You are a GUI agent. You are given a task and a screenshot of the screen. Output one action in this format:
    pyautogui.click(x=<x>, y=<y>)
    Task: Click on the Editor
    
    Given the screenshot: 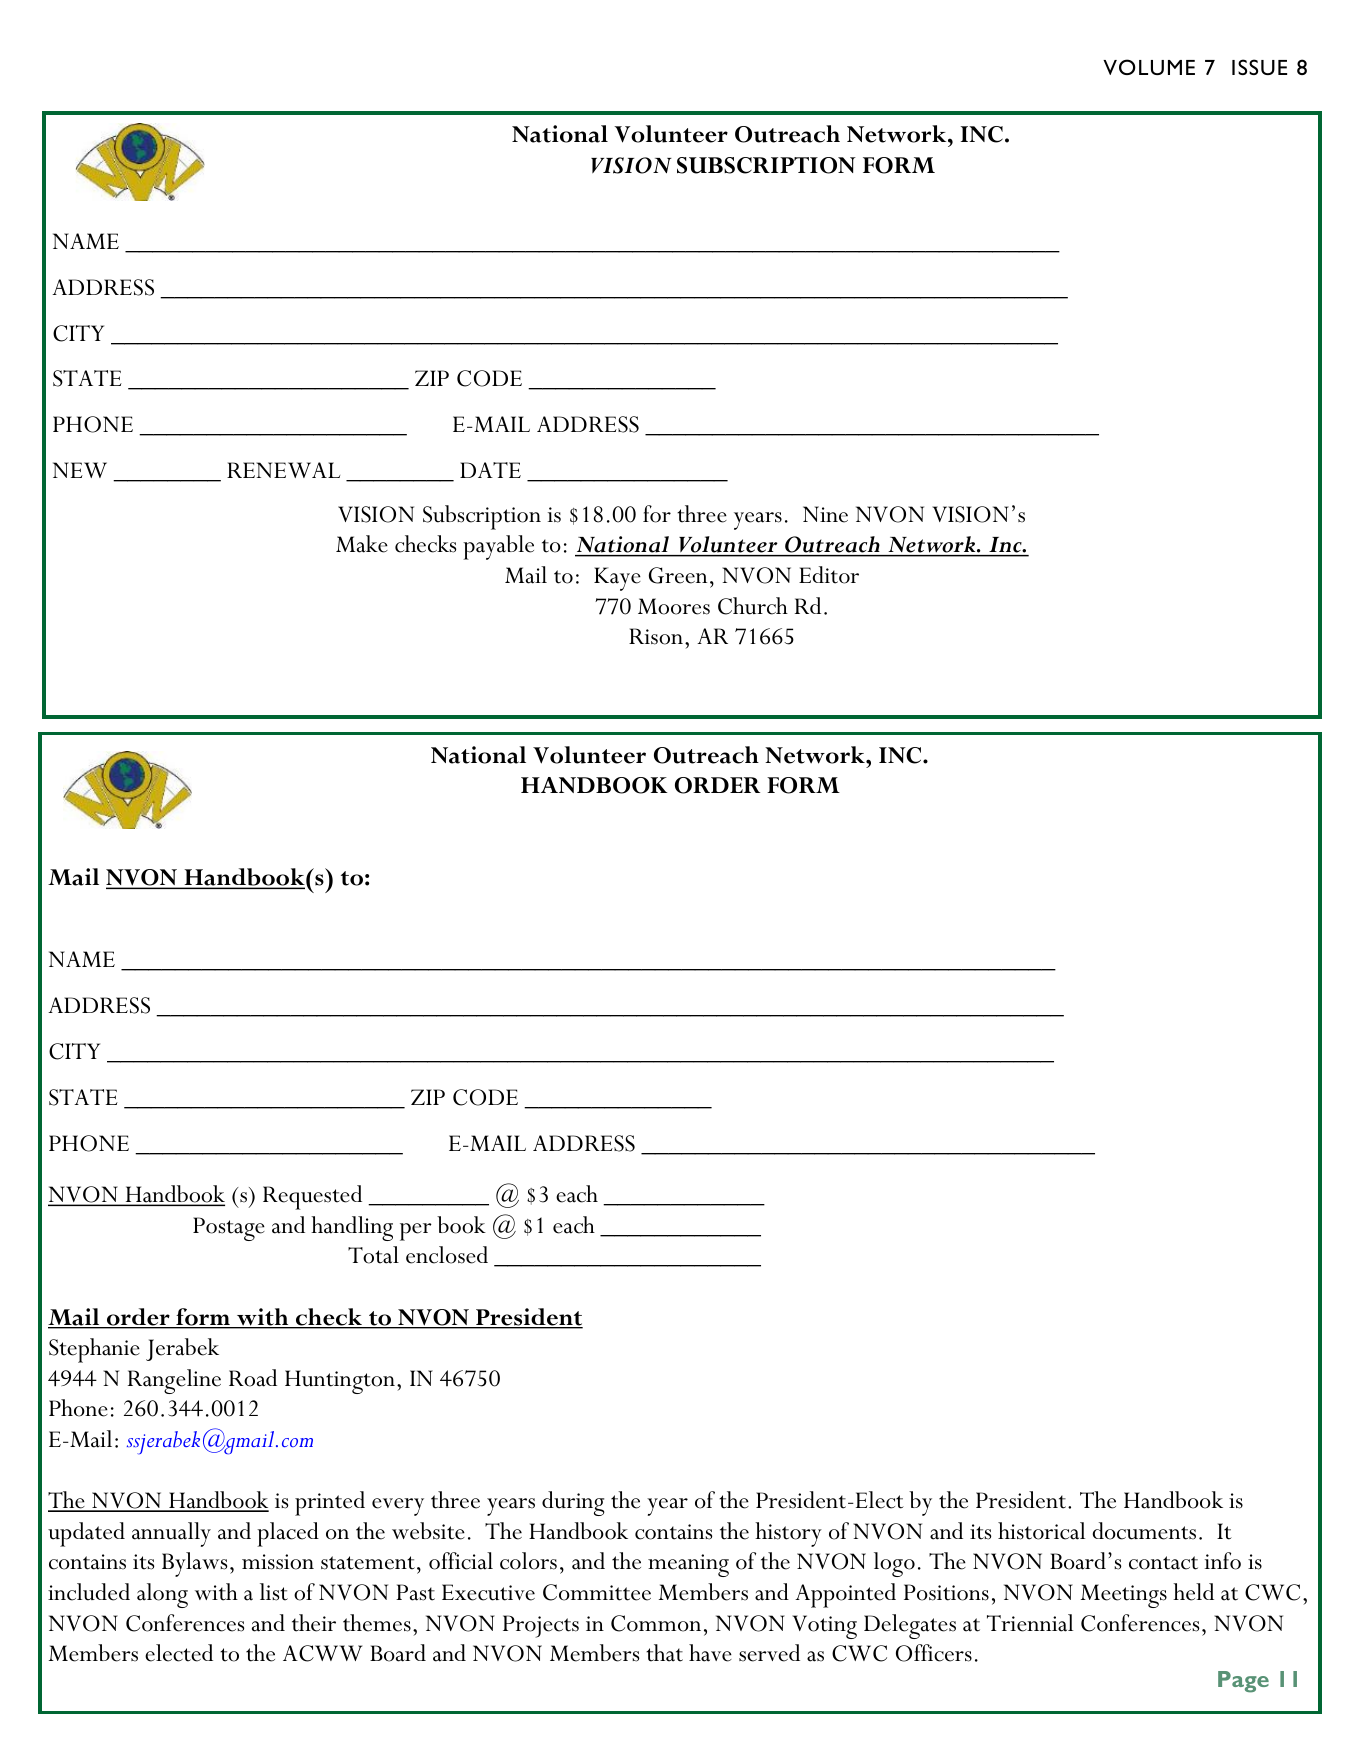 What is the action you would take?
    pyautogui.click(x=829, y=575)
